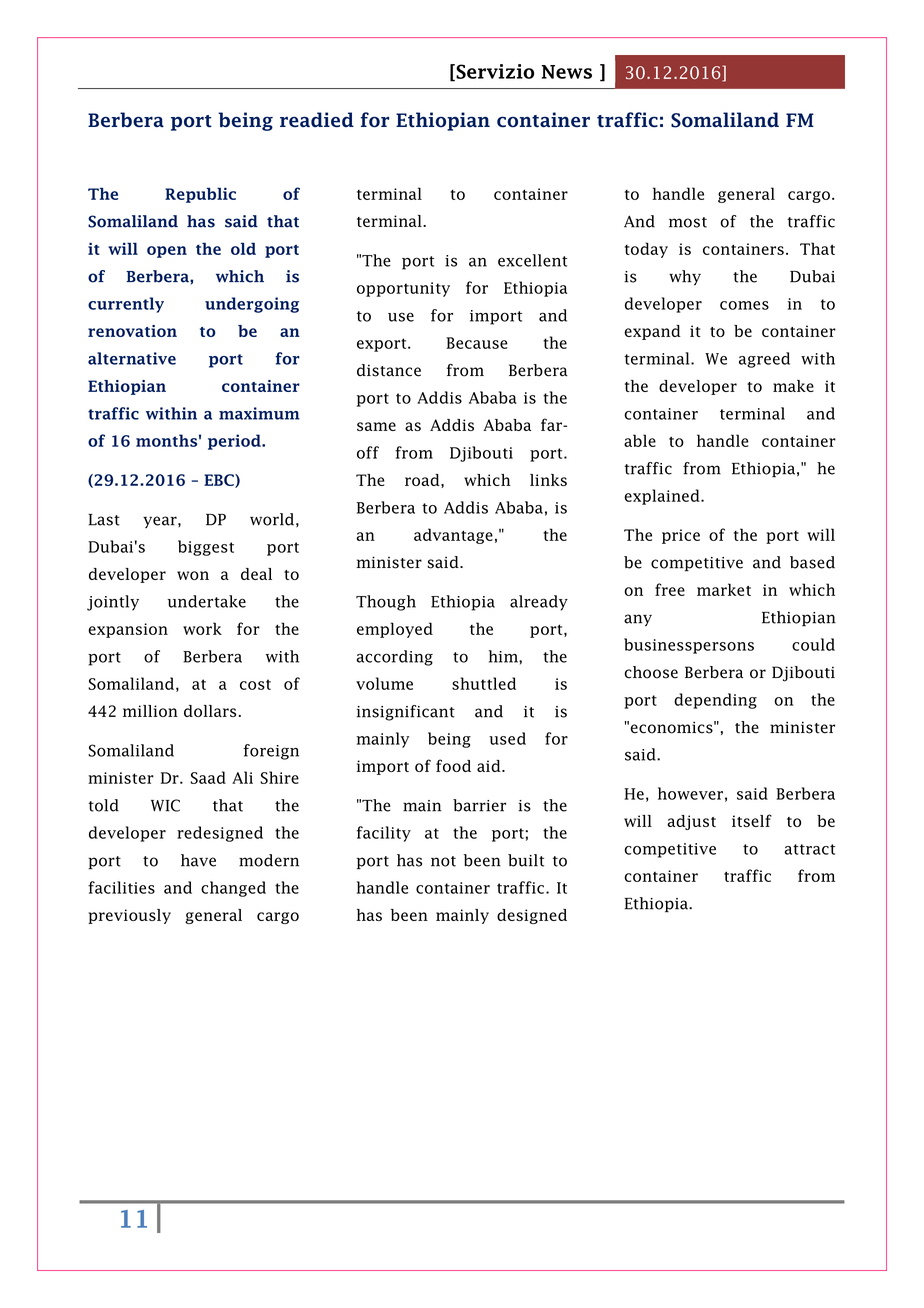 The width and height of the page is (924, 1308). I want to click on News, so click(567, 72).
